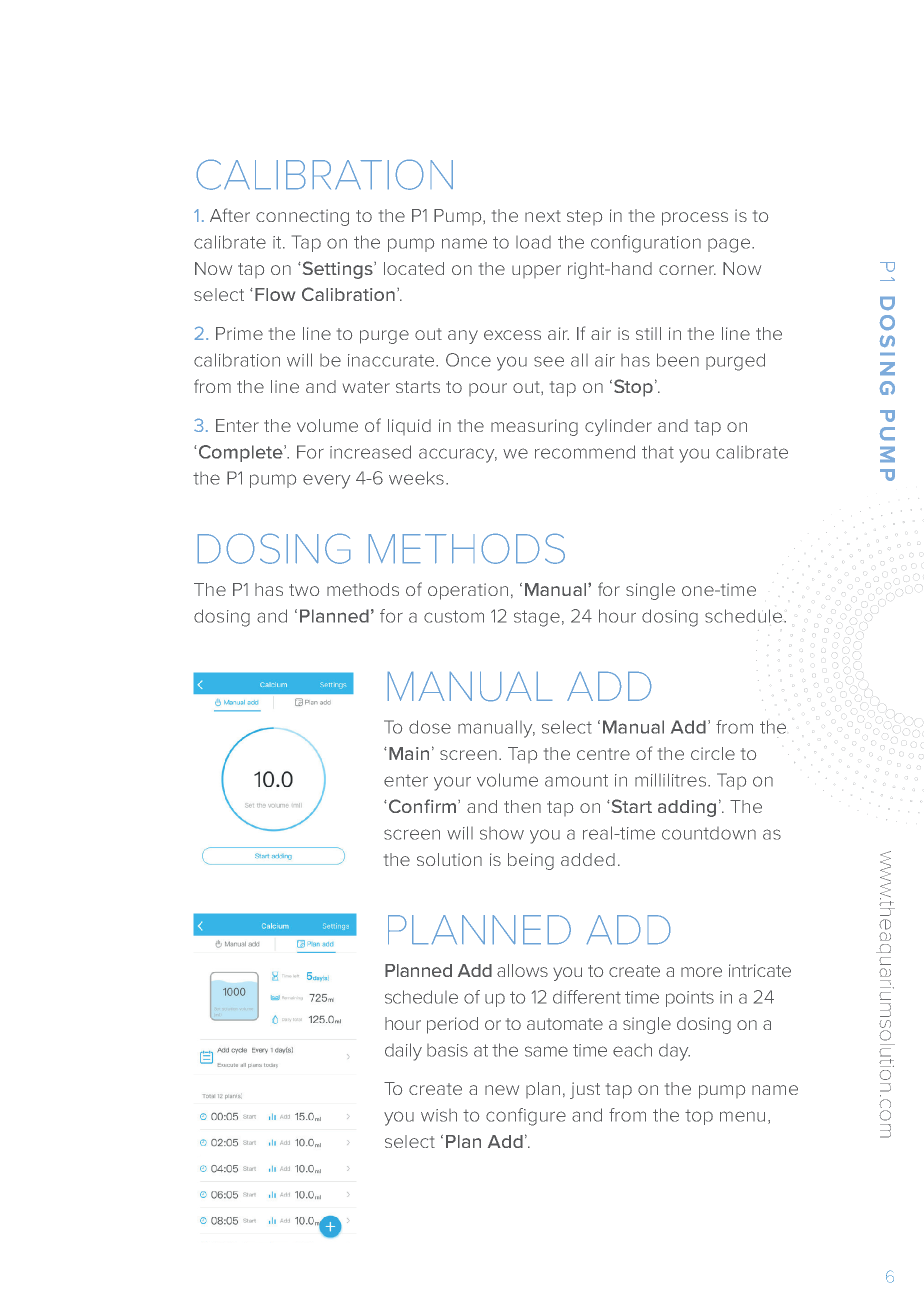 Image resolution: width=924 pixels, height=1311 pixels. Describe the element at coordinates (658, 452) in the document. I see `that` at that location.
